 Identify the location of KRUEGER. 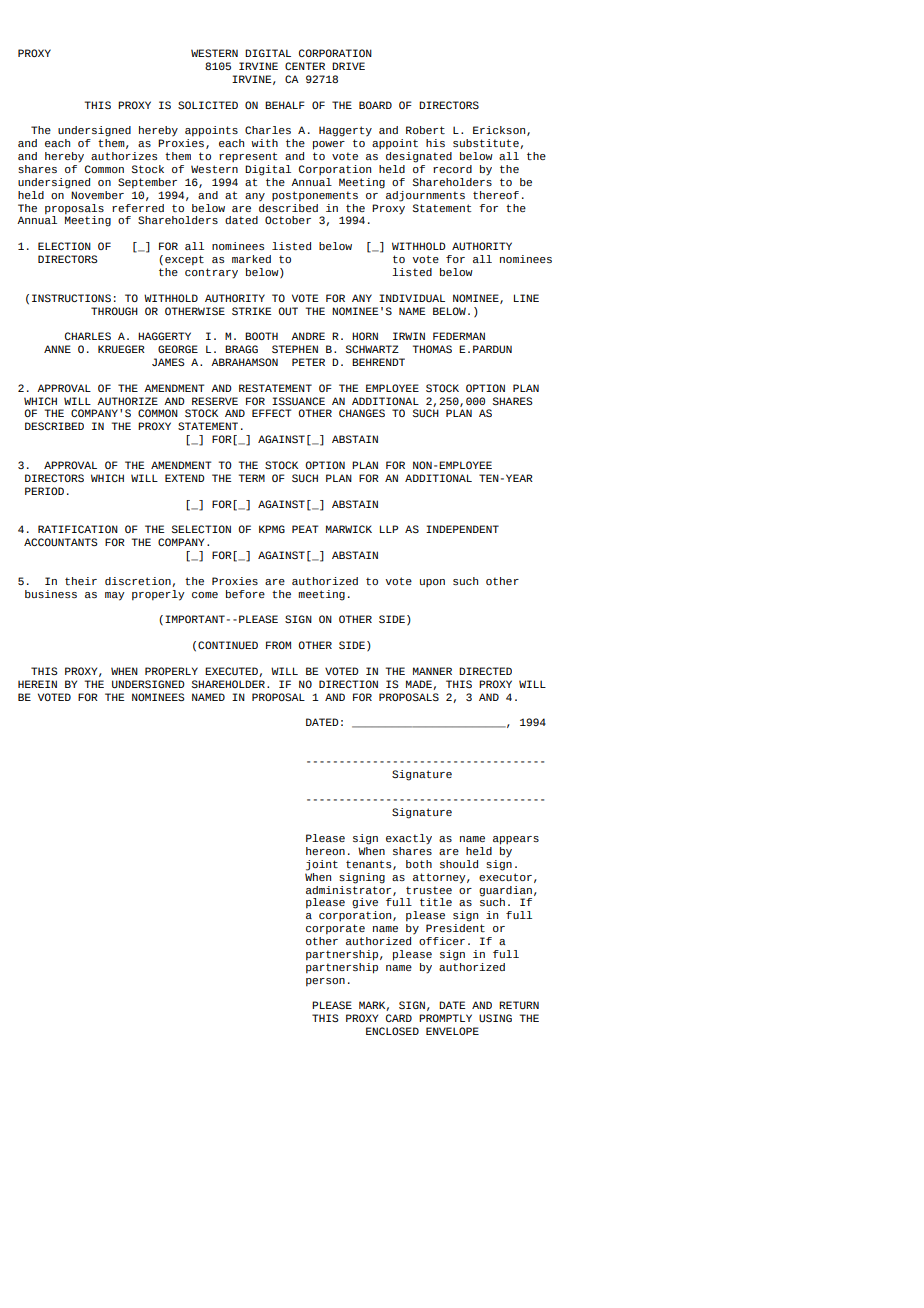
(121, 349).
